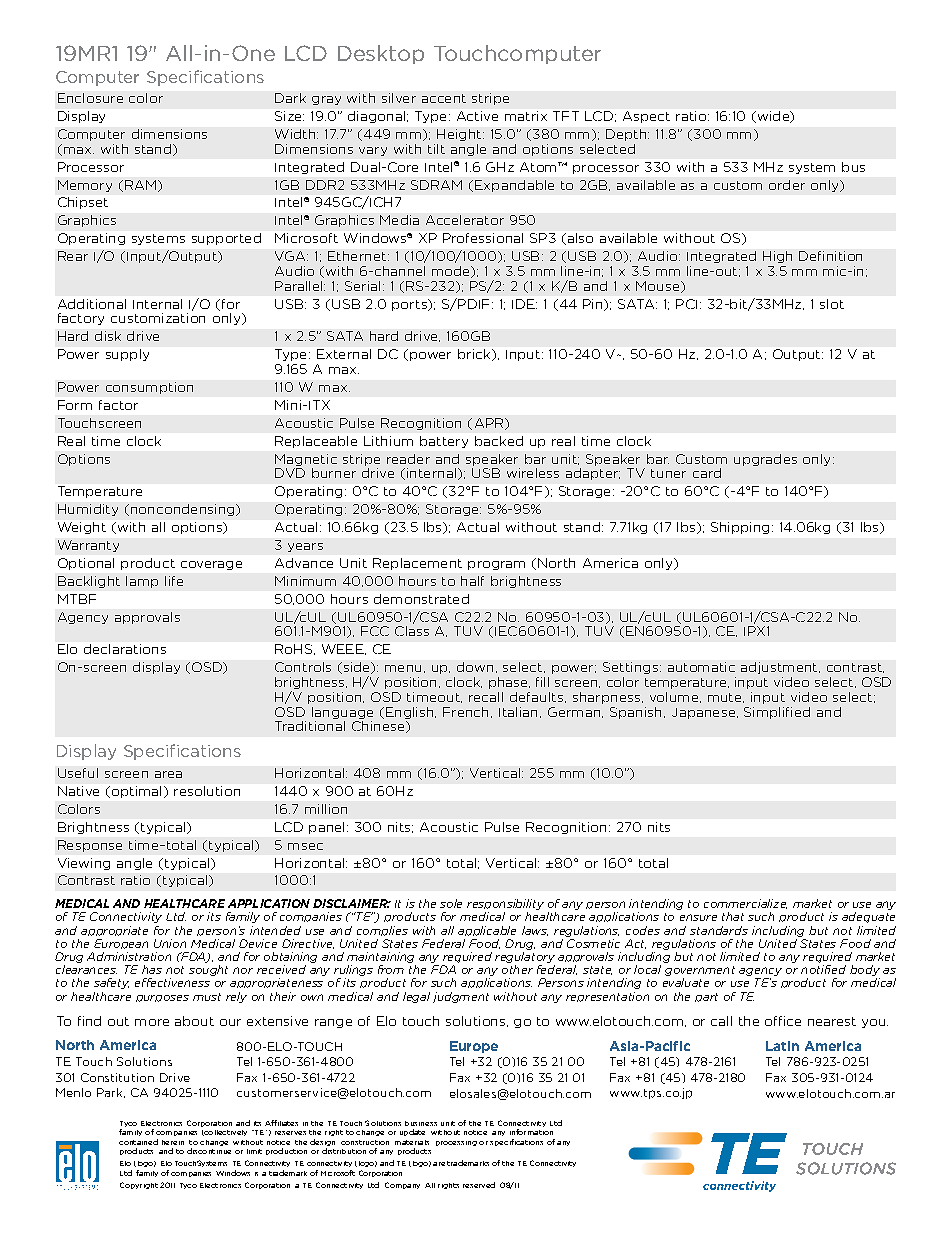  Describe the element at coordinates (773, 117) in the page. I see `wide` at that location.
